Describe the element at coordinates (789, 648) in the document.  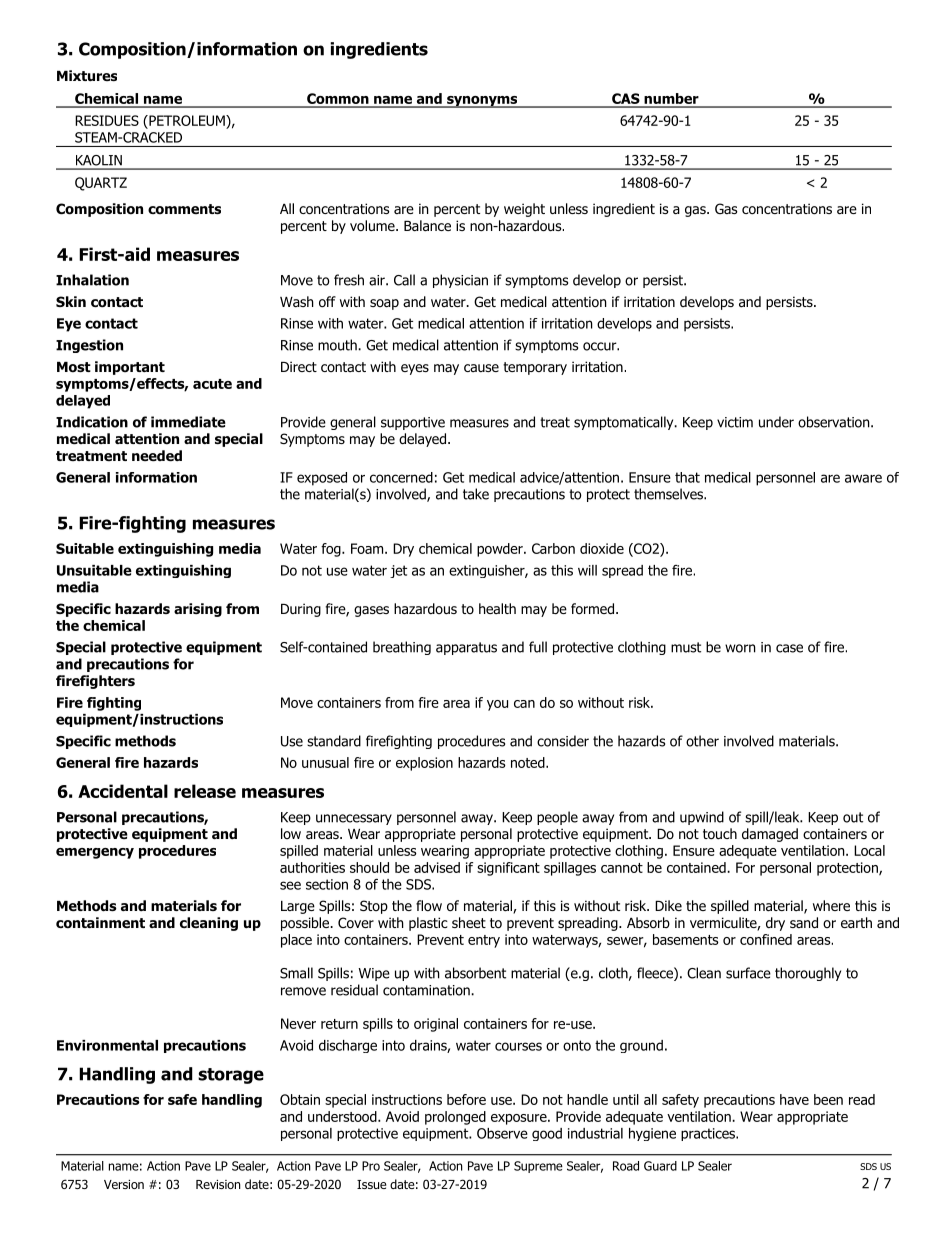
I see `case` at that location.
